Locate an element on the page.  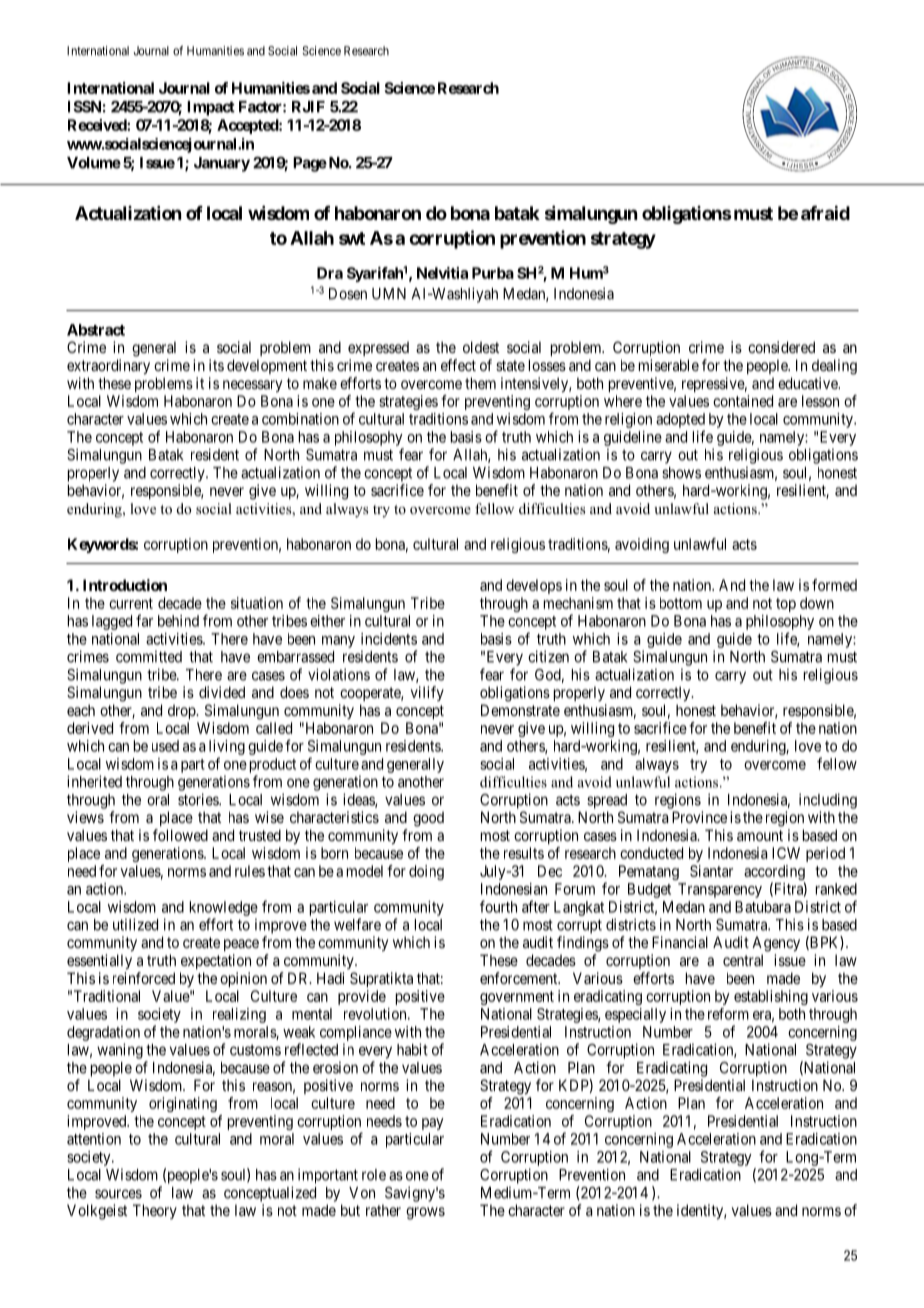
shows is located at coordinates (681, 473).
